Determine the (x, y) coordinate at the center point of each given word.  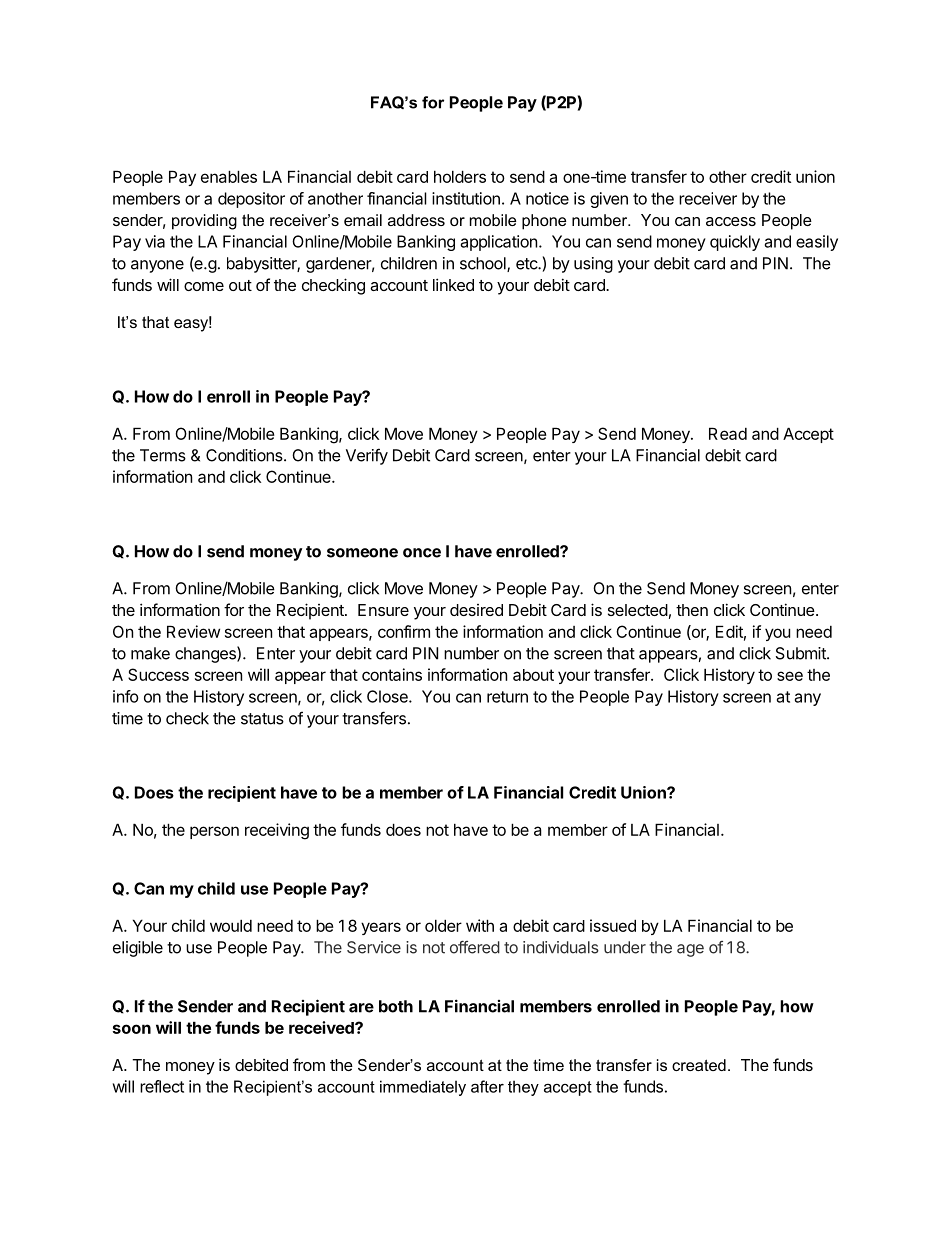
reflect (162, 1086)
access (731, 221)
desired (476, 610)
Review (193, 631)
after (487, 1086)
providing (204, 222)
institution (466, 198)
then (692, 610)
